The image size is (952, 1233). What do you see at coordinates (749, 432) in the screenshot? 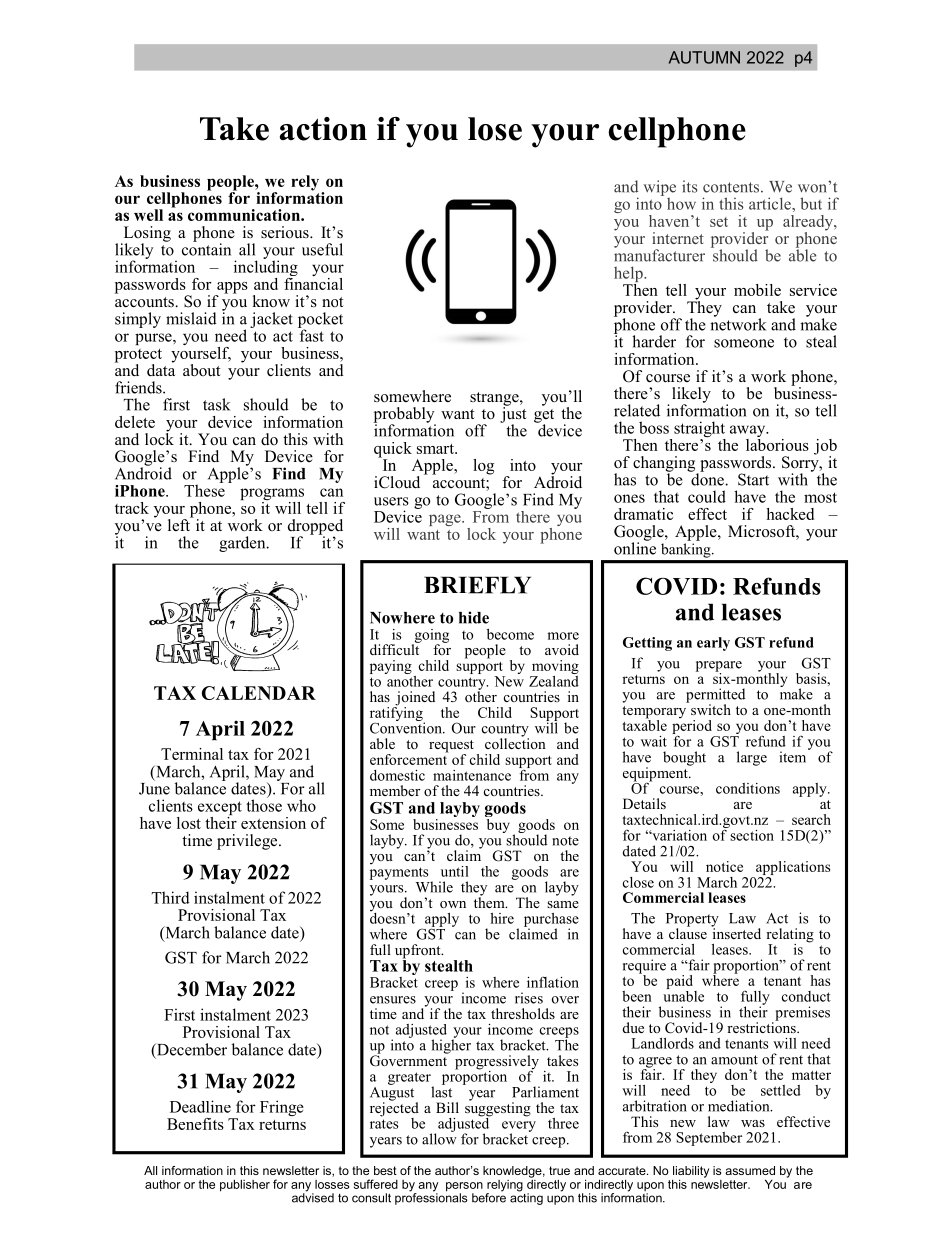
I see `away` at bounding box center [749, 432].
